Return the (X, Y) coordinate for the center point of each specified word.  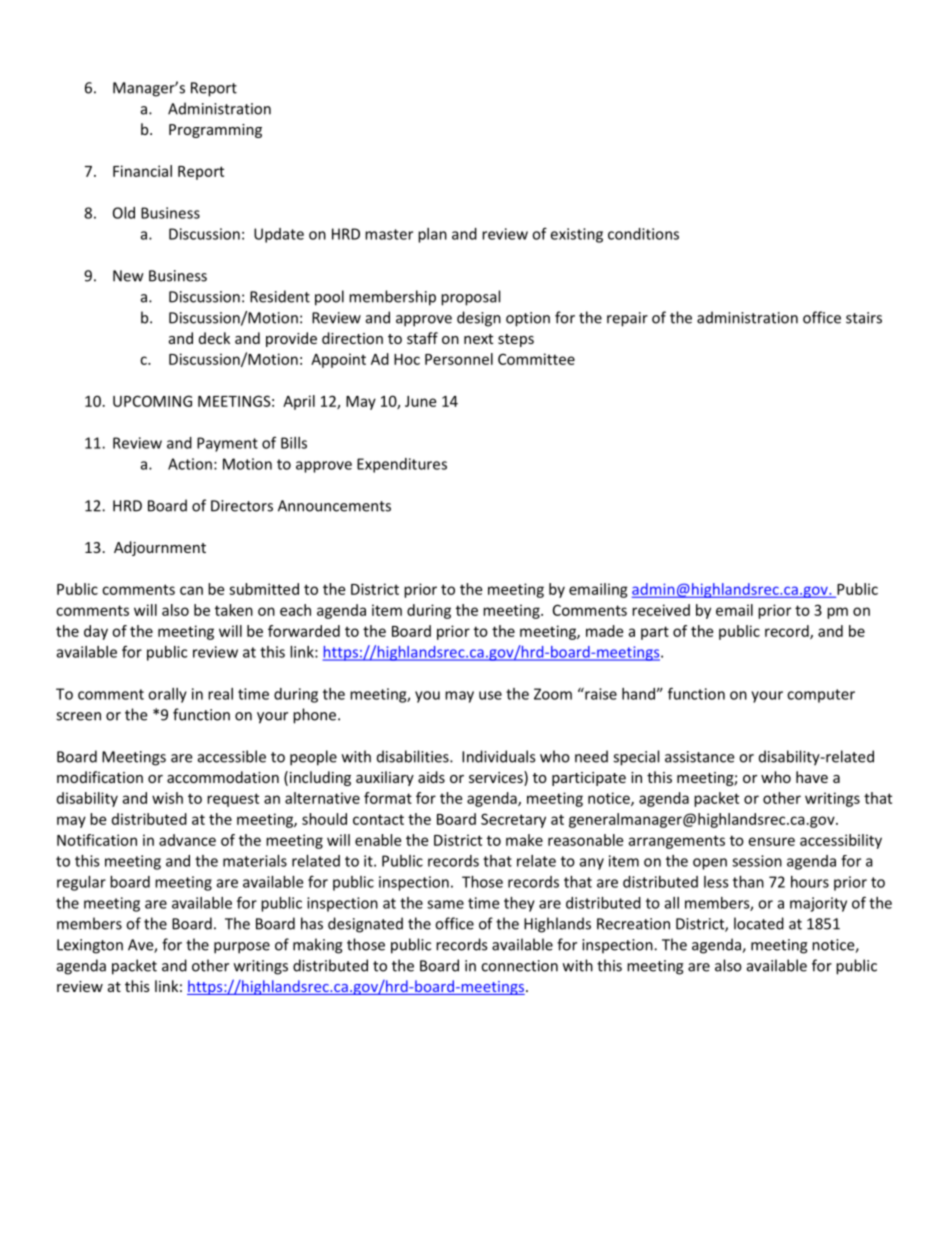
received (661, 610)
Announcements (334, 506)
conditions (643, 234)
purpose (242, 948)
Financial (142, 171)
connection (519, 966)
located (759, 923)
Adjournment (160, 548)
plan (432, 235)
